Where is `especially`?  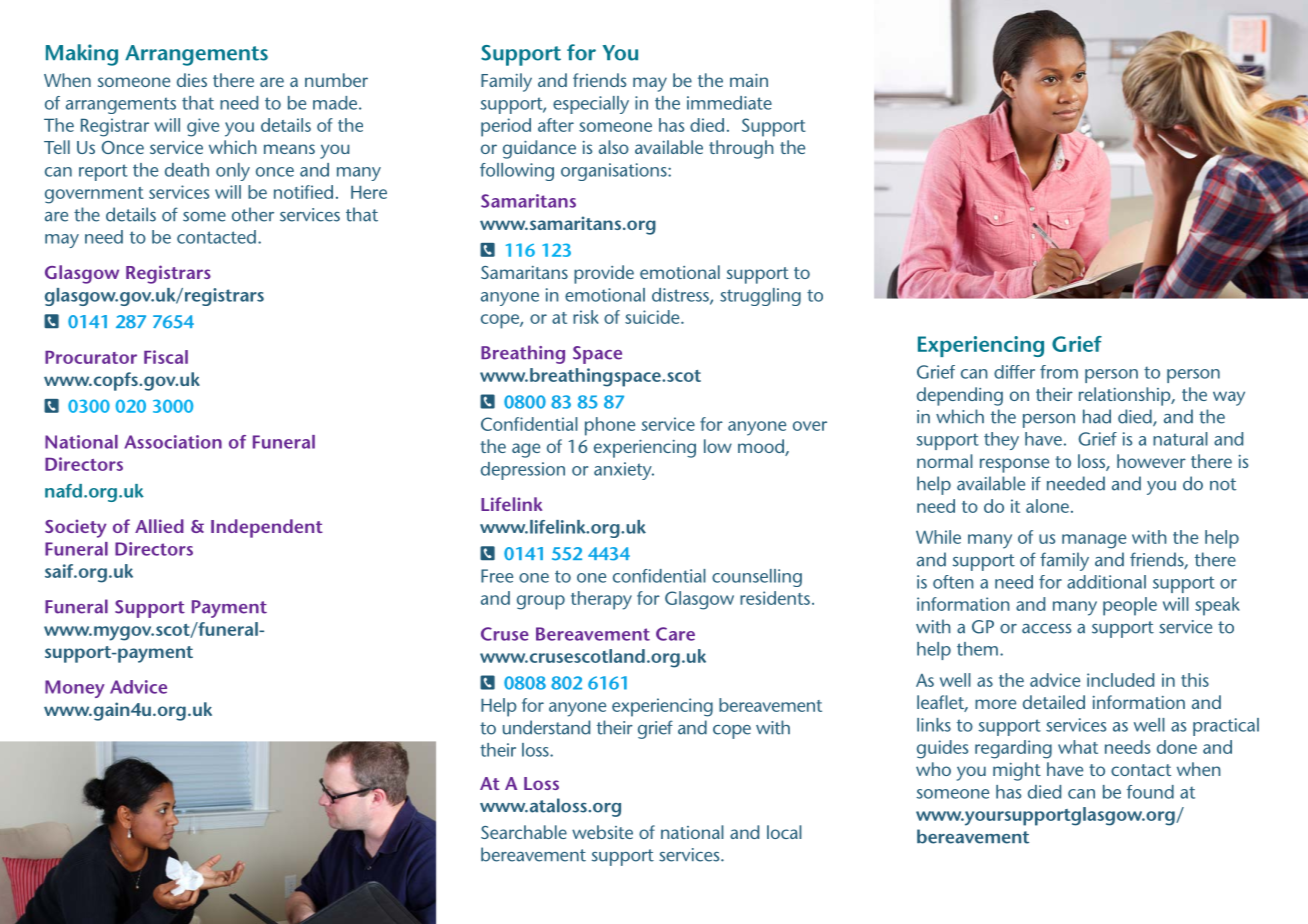 especially is located at coordinates (591, 105).
